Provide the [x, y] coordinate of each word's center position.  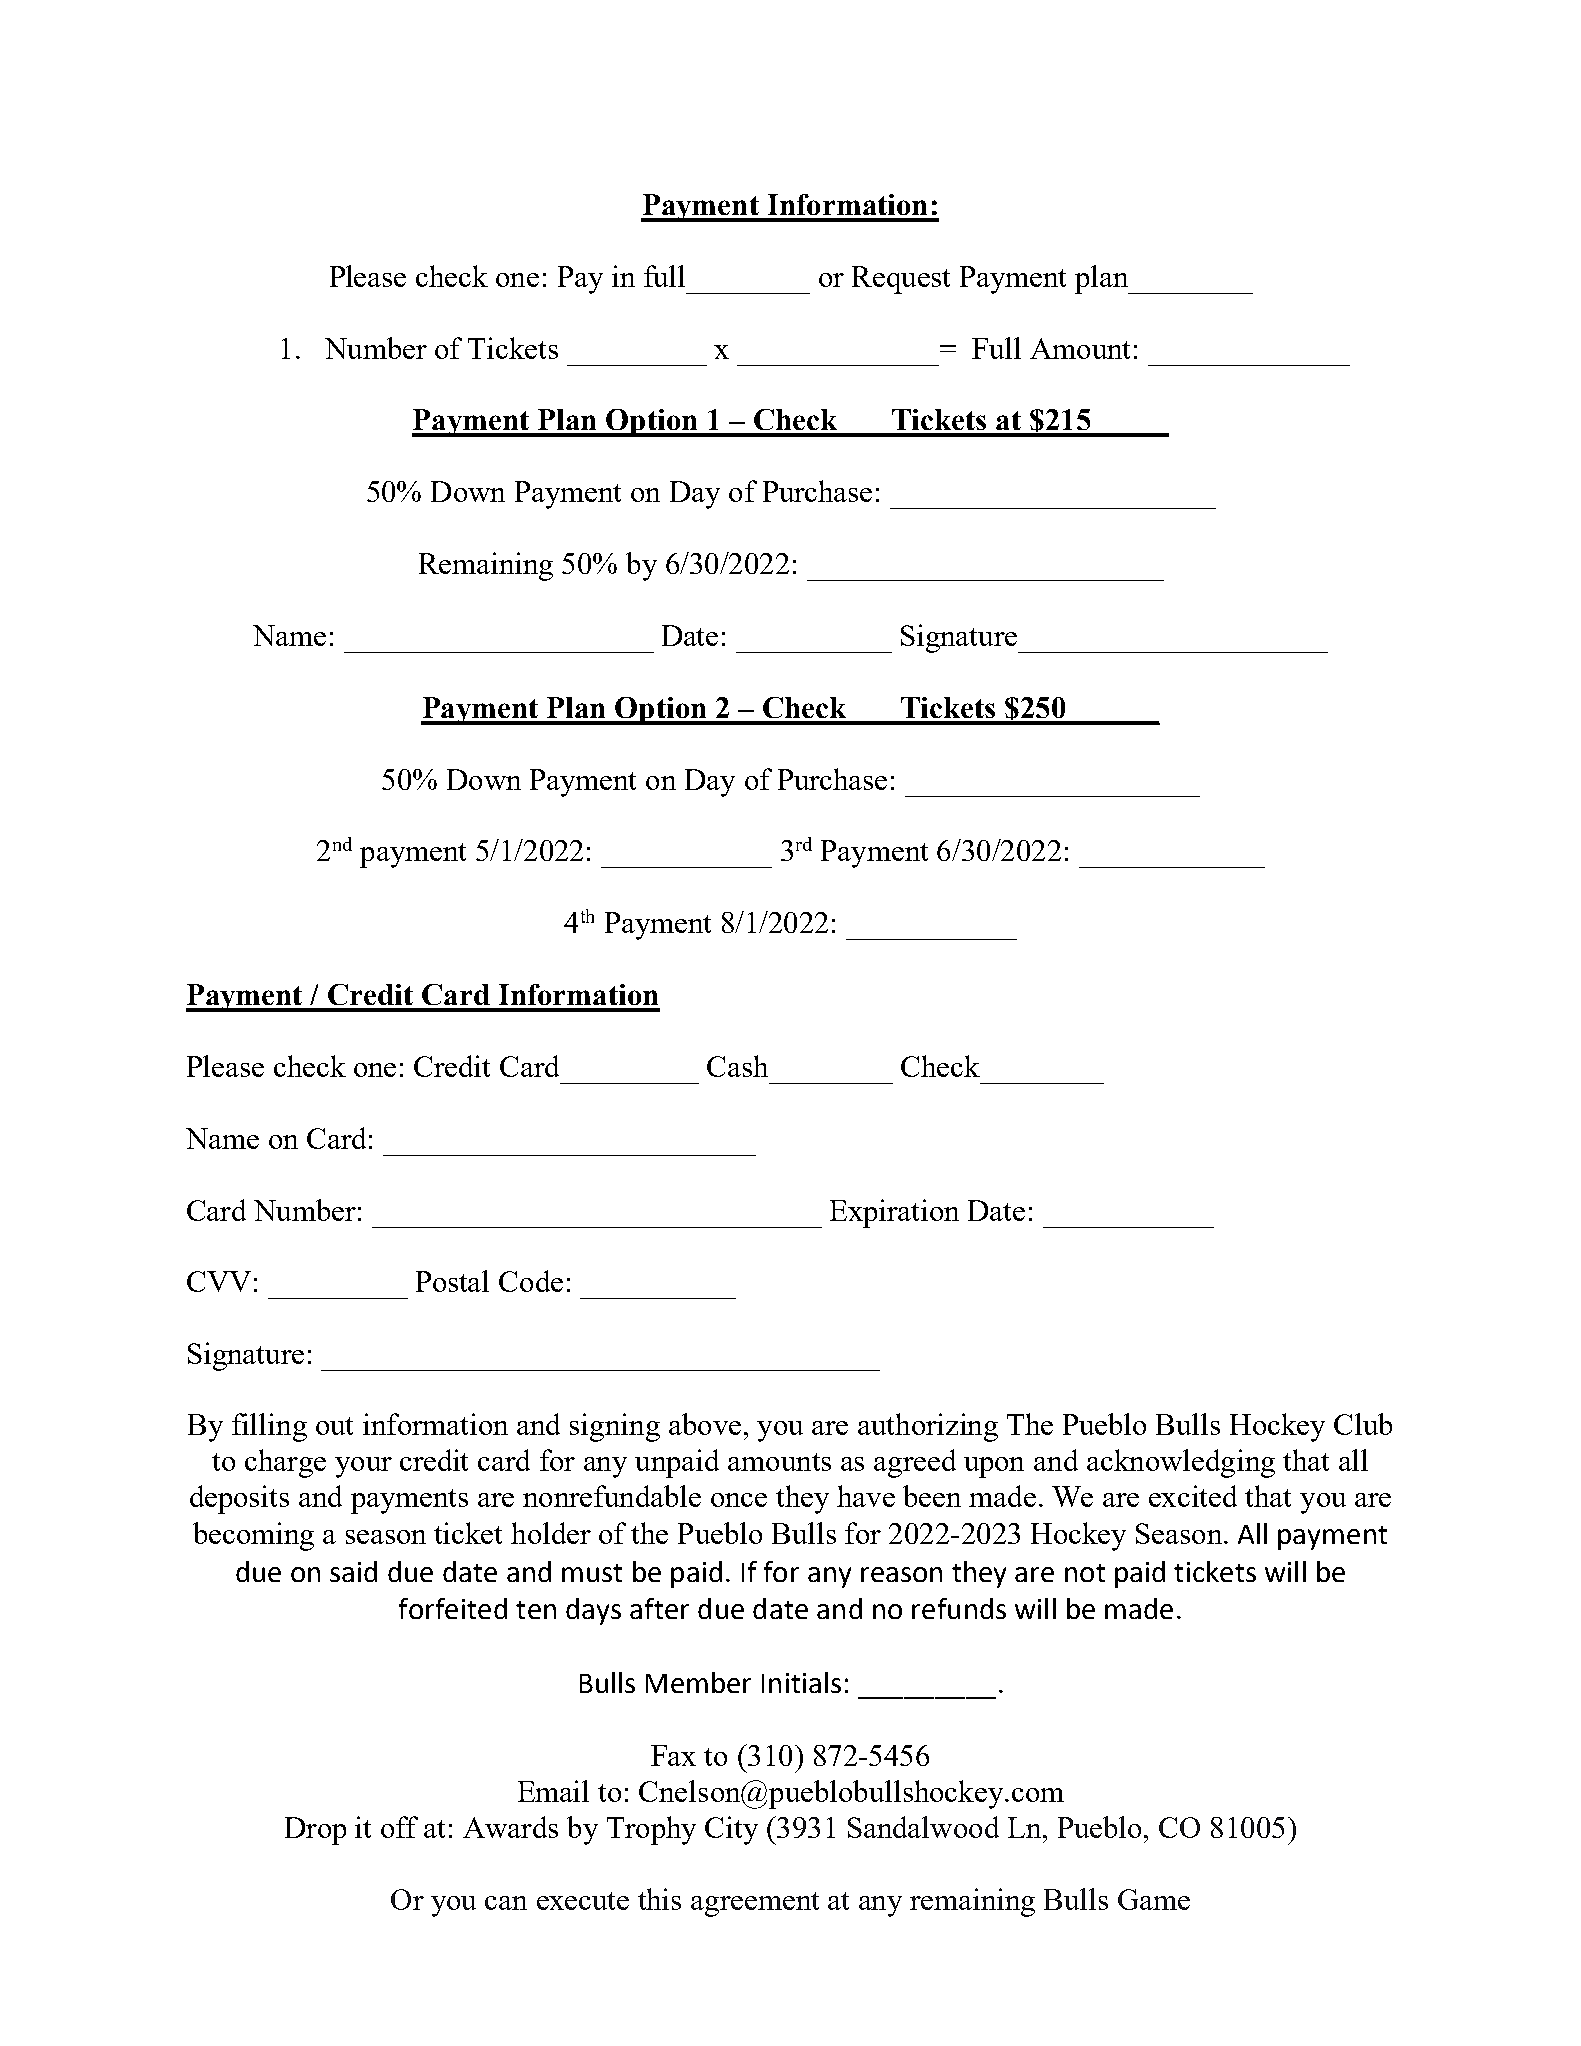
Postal [452, 1281]
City [731, 1830]
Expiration [894, 1213]
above [705, 1424]
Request [901, 280]
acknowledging [1181, 1463]
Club [1363, 1424]
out [334, 1426]
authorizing [928, 1427]
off [399, 1827]
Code [531, 1281]
